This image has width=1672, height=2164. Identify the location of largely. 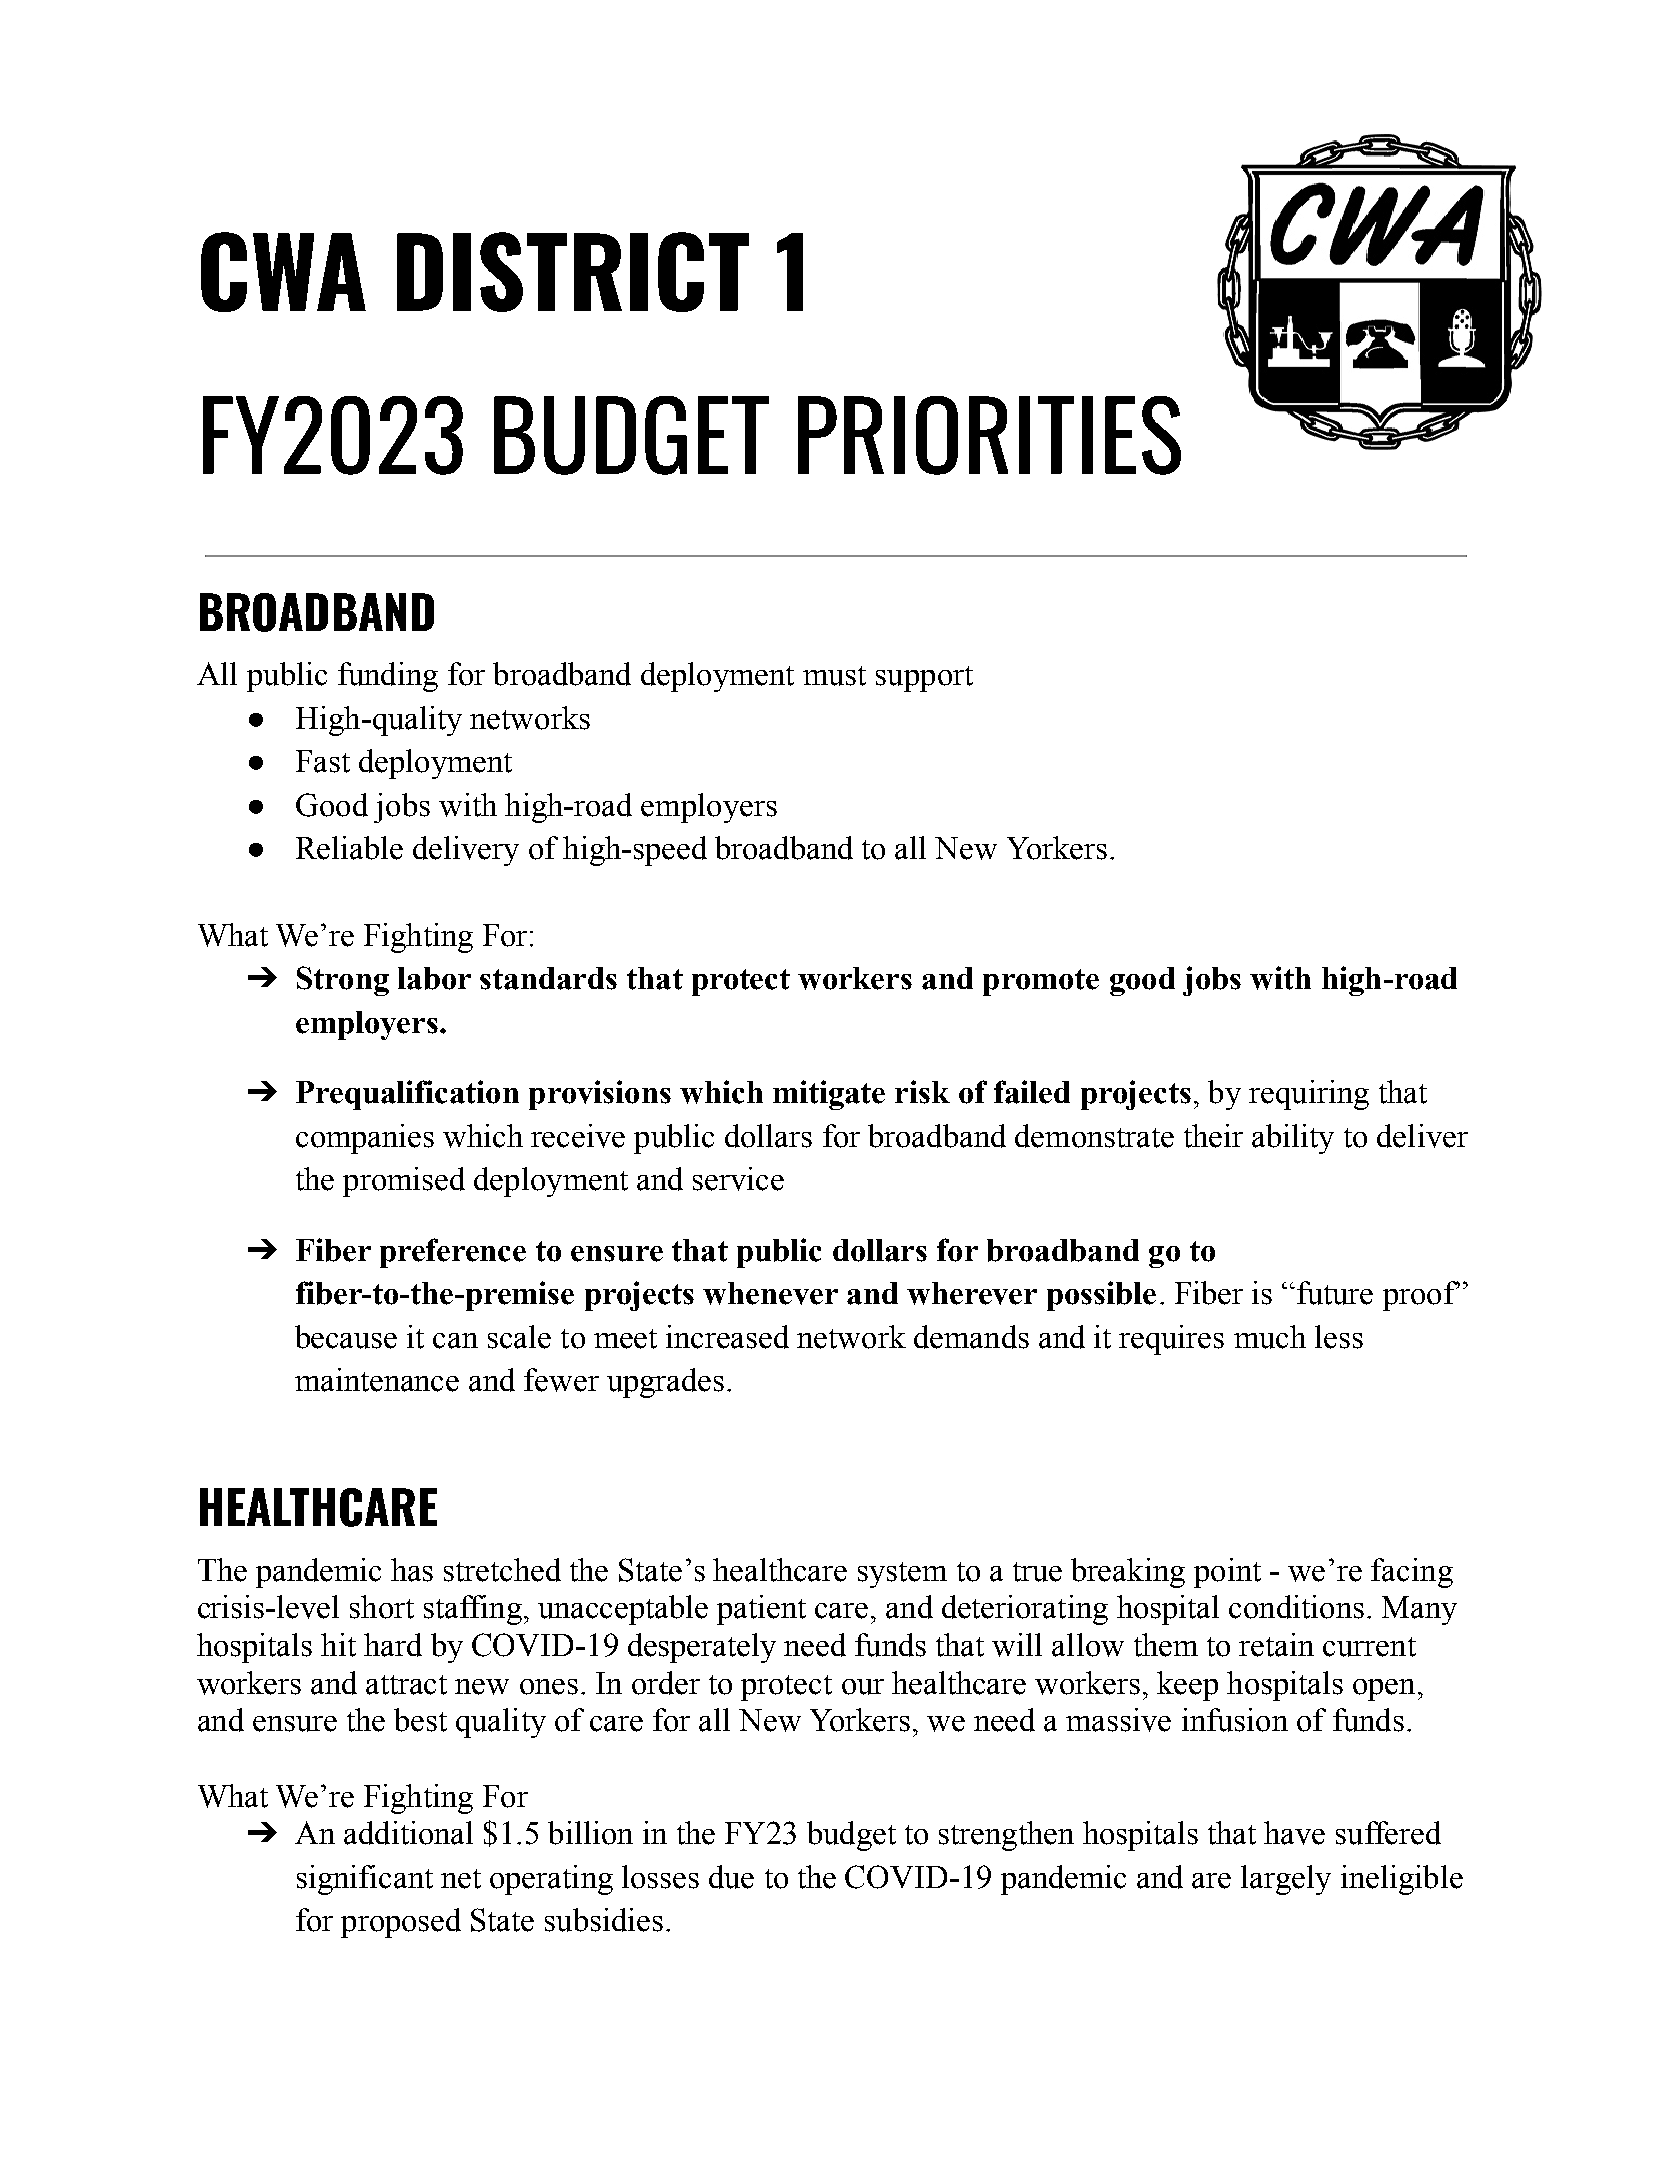
(1286, 1880).
